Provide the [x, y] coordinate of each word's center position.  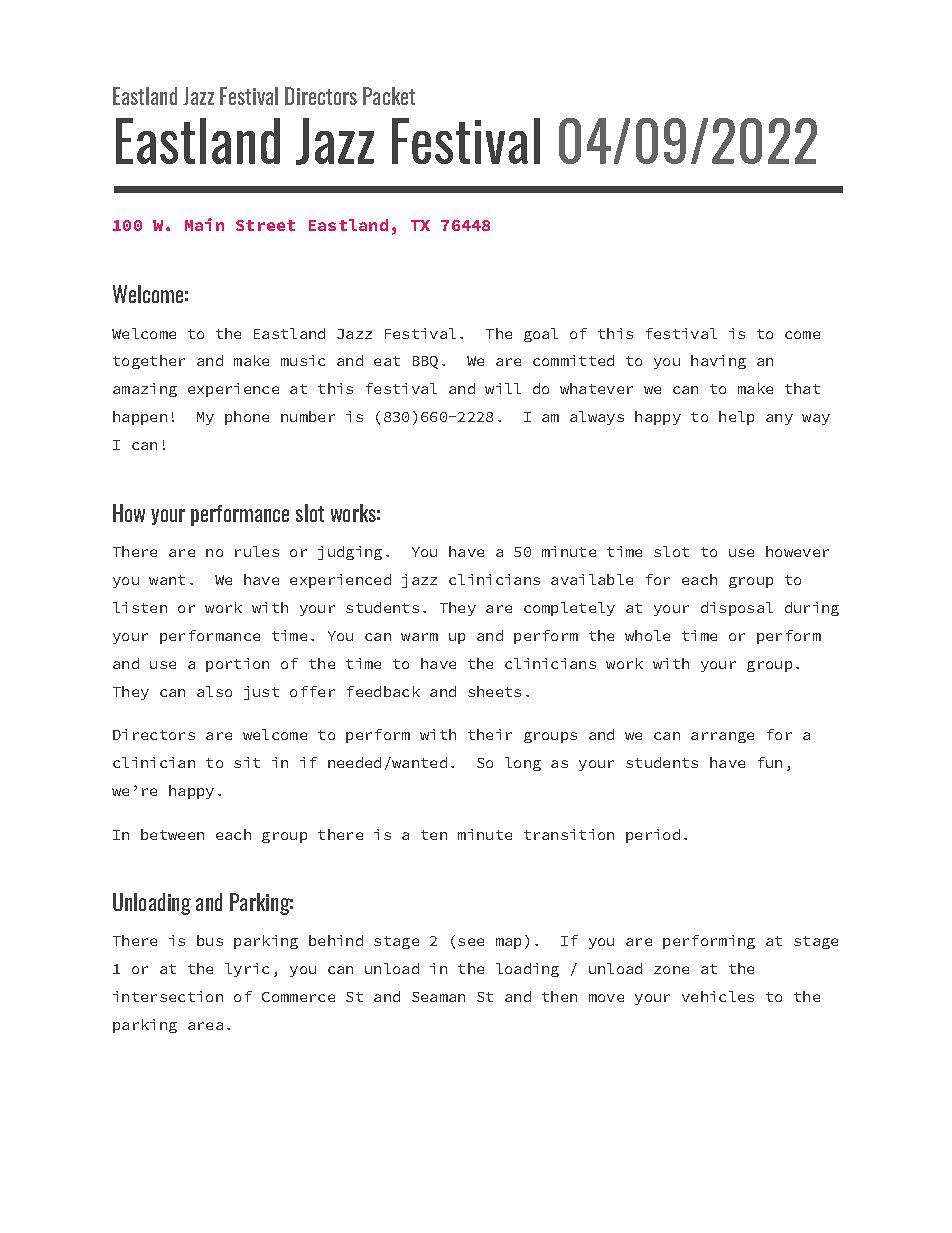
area [205, 1026]
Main [204, 224]
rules [257, 551]
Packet [389, 96]
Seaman [438, 997]
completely [569, 609]
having [718, 362]
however [797, 551]
